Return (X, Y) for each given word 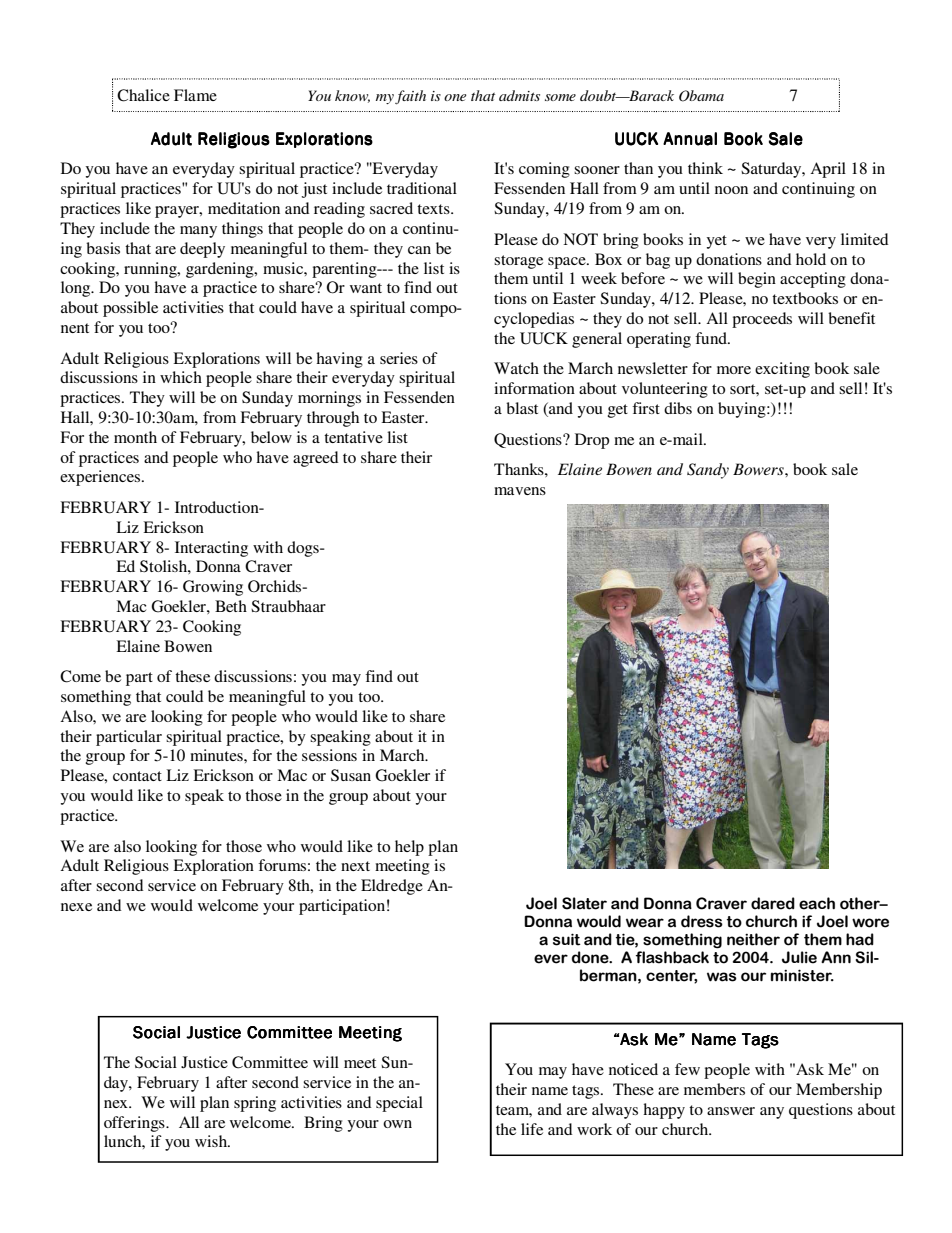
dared (773, 903)
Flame (195, 95)
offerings (135, 1124)
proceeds (762, 320)
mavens (520, 491)
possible (130, 309)
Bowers (759, 469)
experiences (100, 478)
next (355, 866)
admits (519, 95)
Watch (516, 368)
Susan (351, 775)
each (817, 903)
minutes (217, 755)
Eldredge (392, 887)
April (828, 170)
